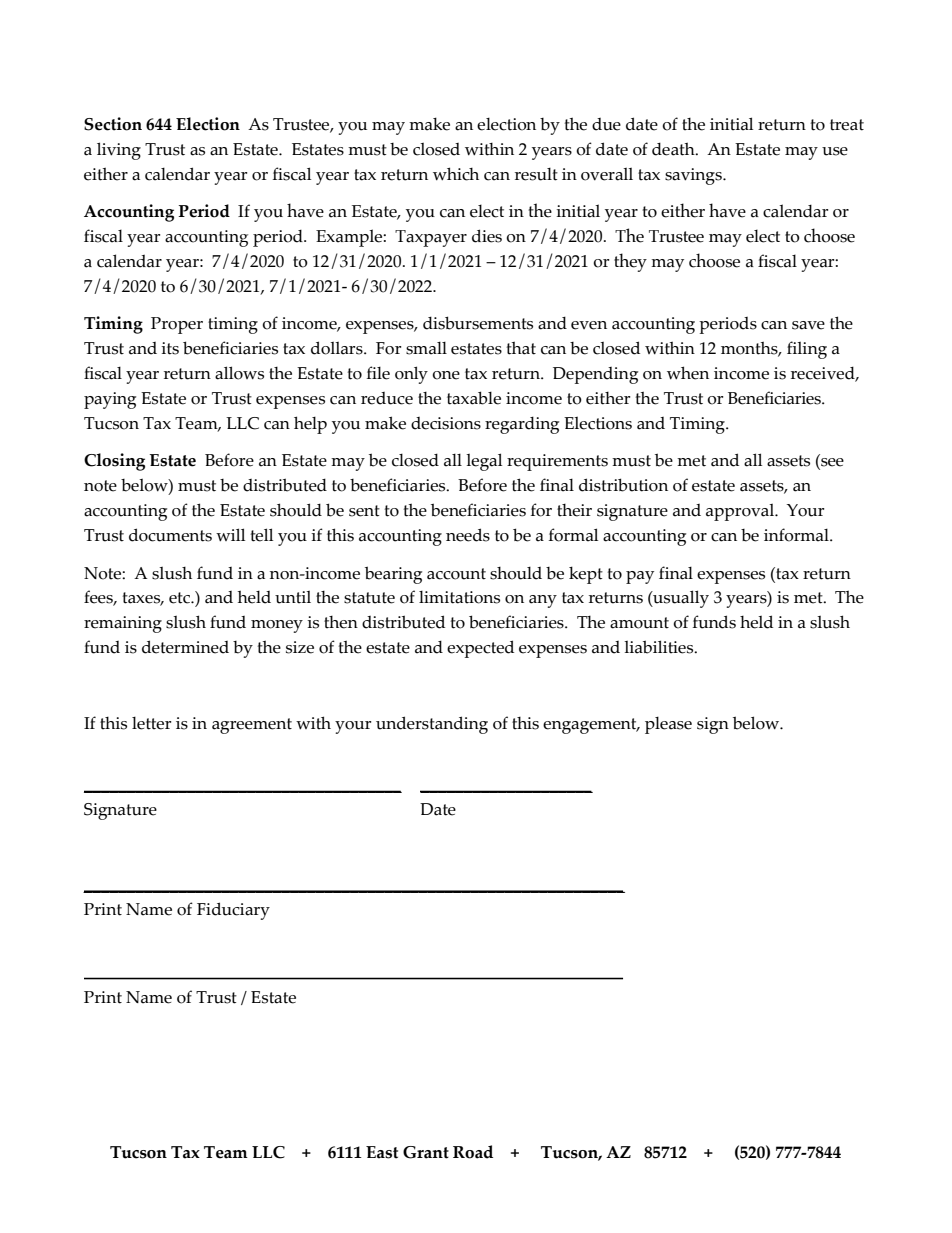 The height and width of the screenshot is (1233, 952). I want to click on Grant, so click(426, 1152).
